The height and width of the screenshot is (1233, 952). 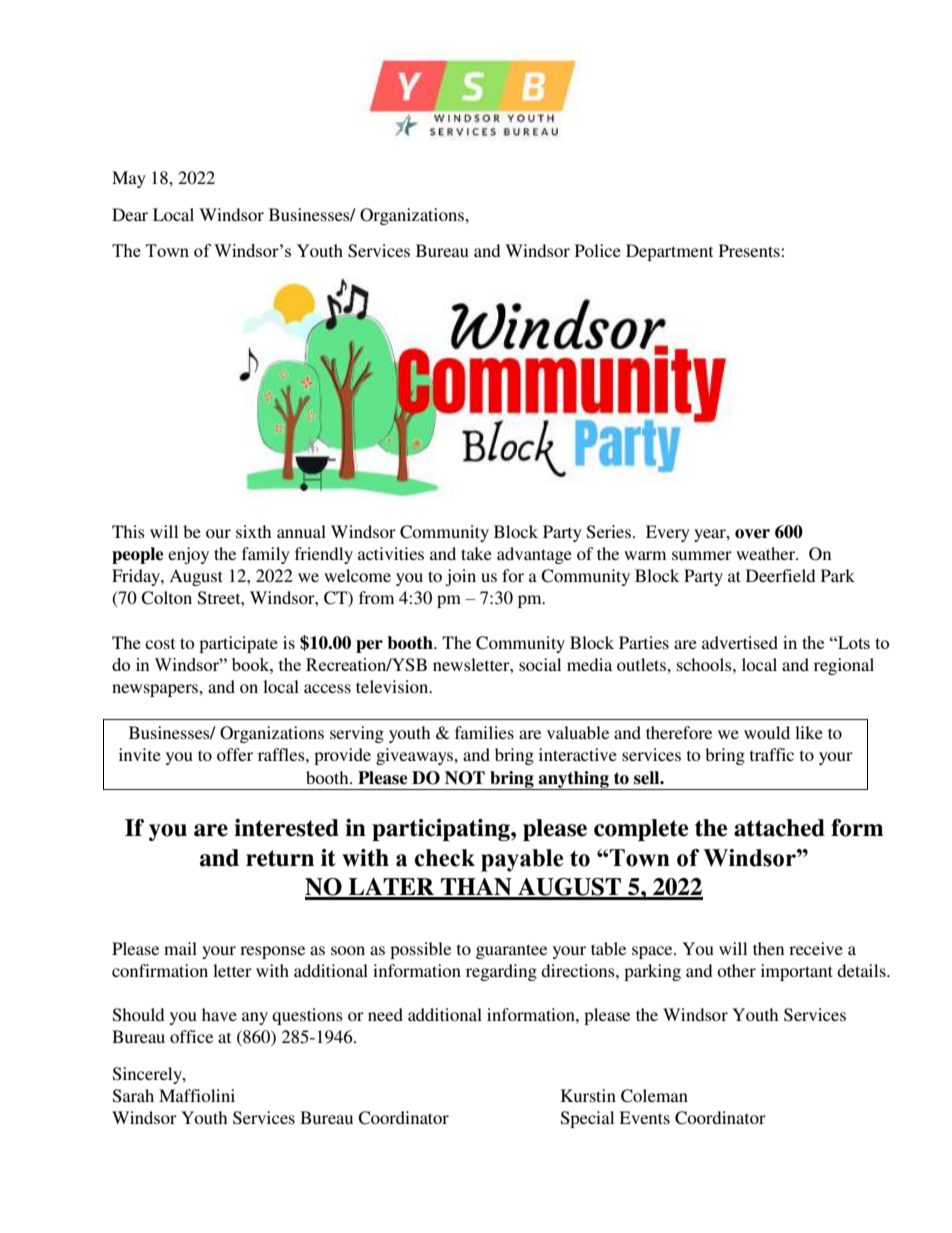 I want to click on Presents, so click(x=750, y=250).
